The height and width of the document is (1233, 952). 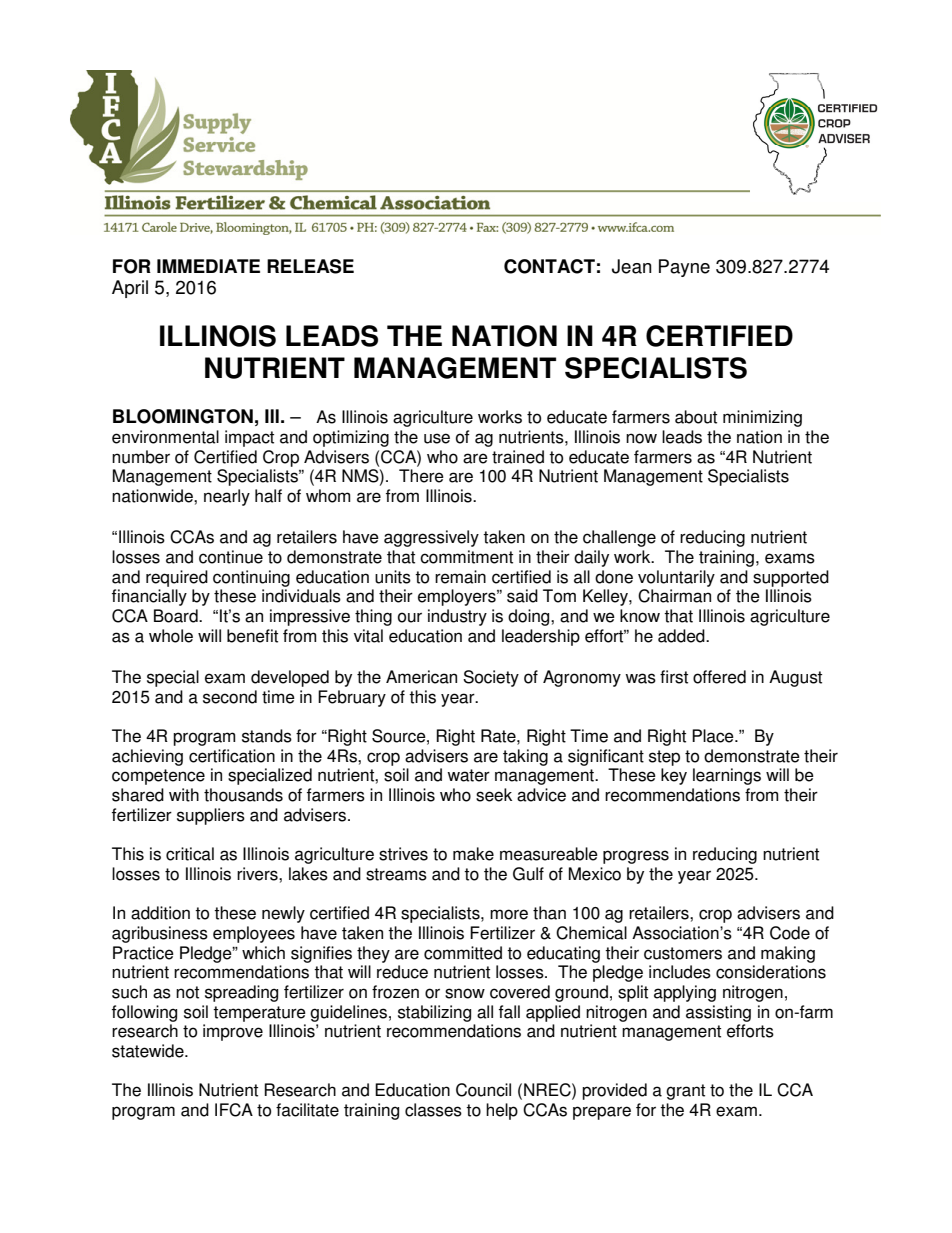 I want to click on rivers, so click(x=258, y=874).
